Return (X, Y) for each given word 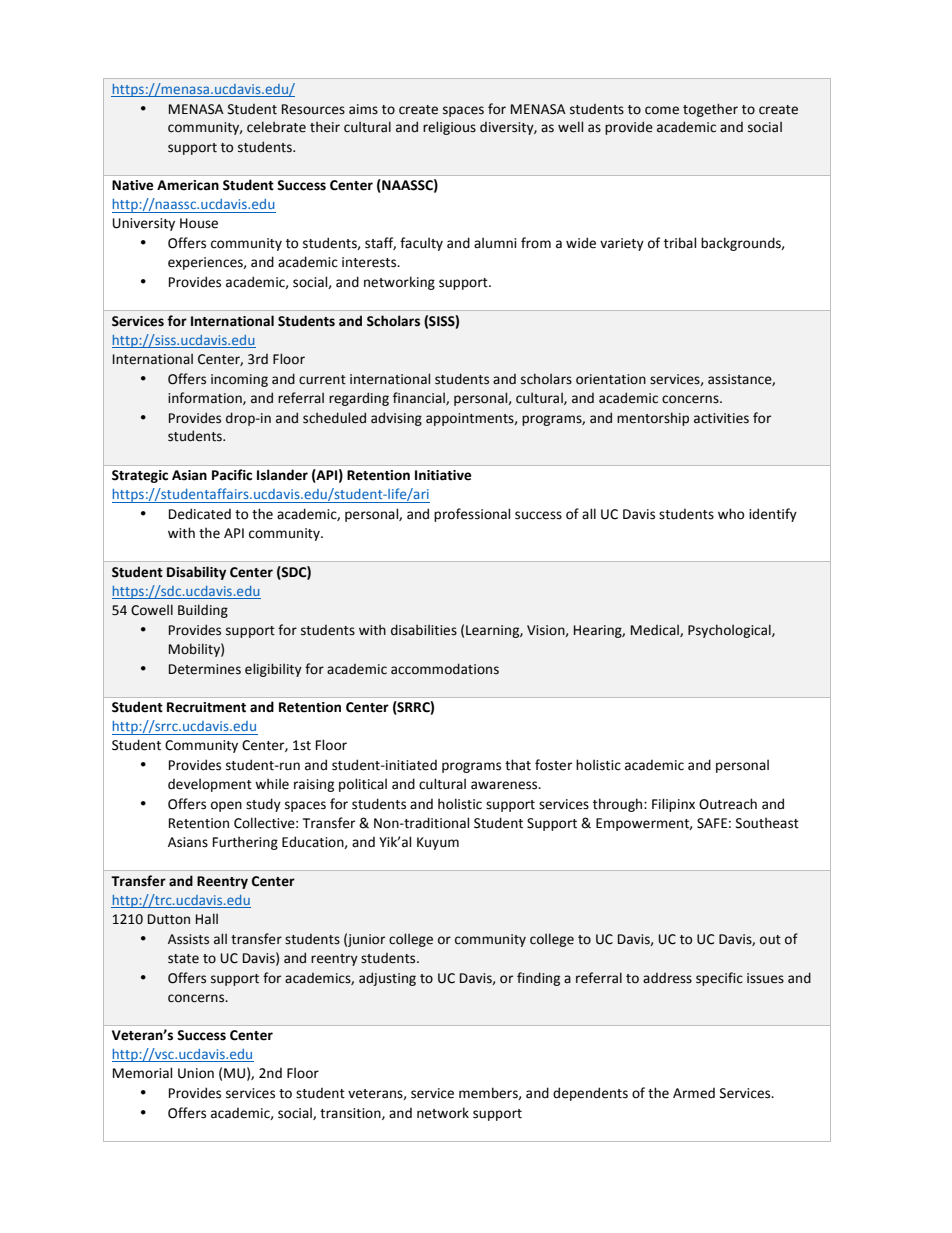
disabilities (424, 630)
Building (203, 611)
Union (196, 1073)
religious (449, 128)
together (710, 110)
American (188, 185)
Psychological (730, 631)
